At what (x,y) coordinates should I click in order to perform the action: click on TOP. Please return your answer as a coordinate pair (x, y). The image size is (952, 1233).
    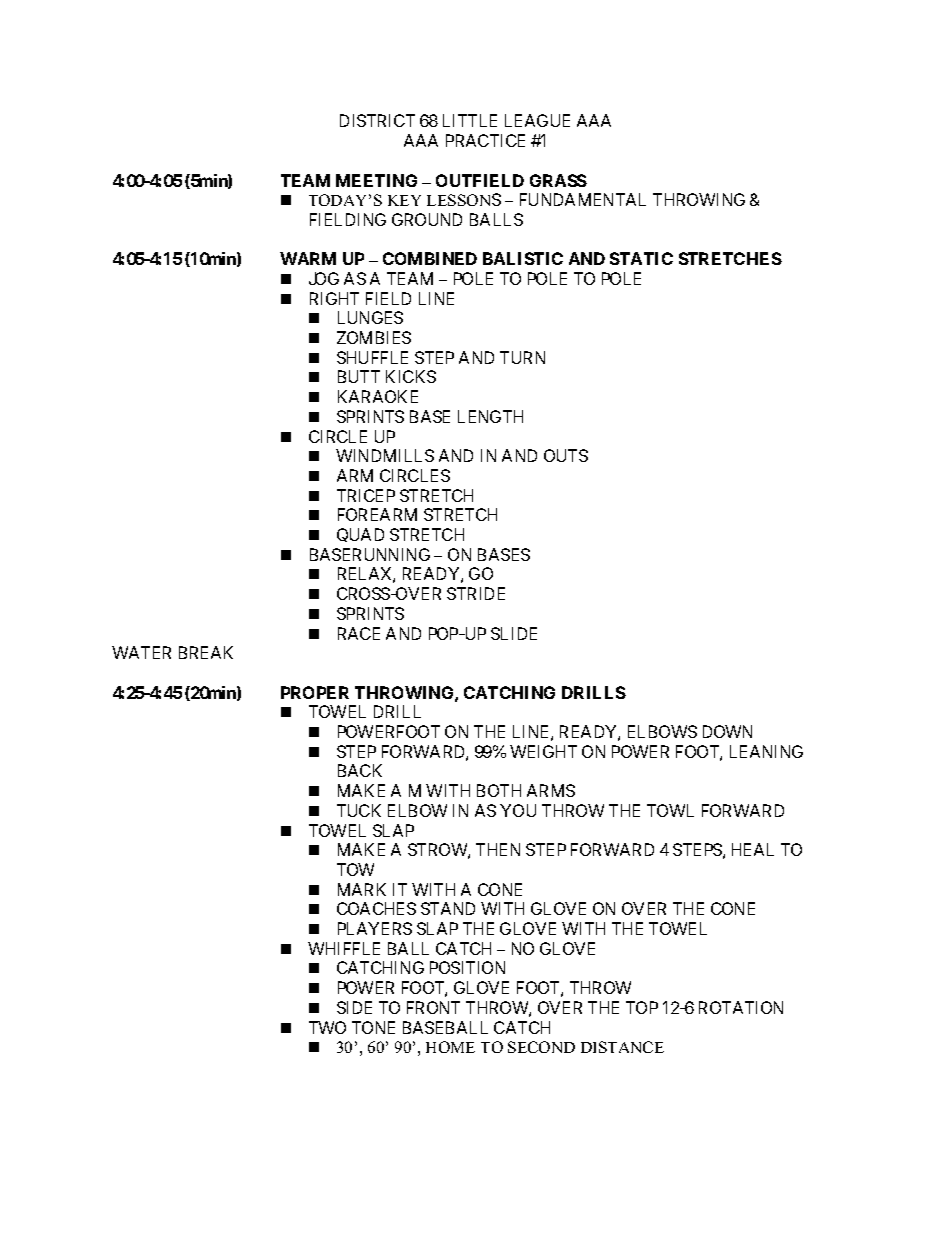
    Looking at the image, I should click on (642, 1007).
